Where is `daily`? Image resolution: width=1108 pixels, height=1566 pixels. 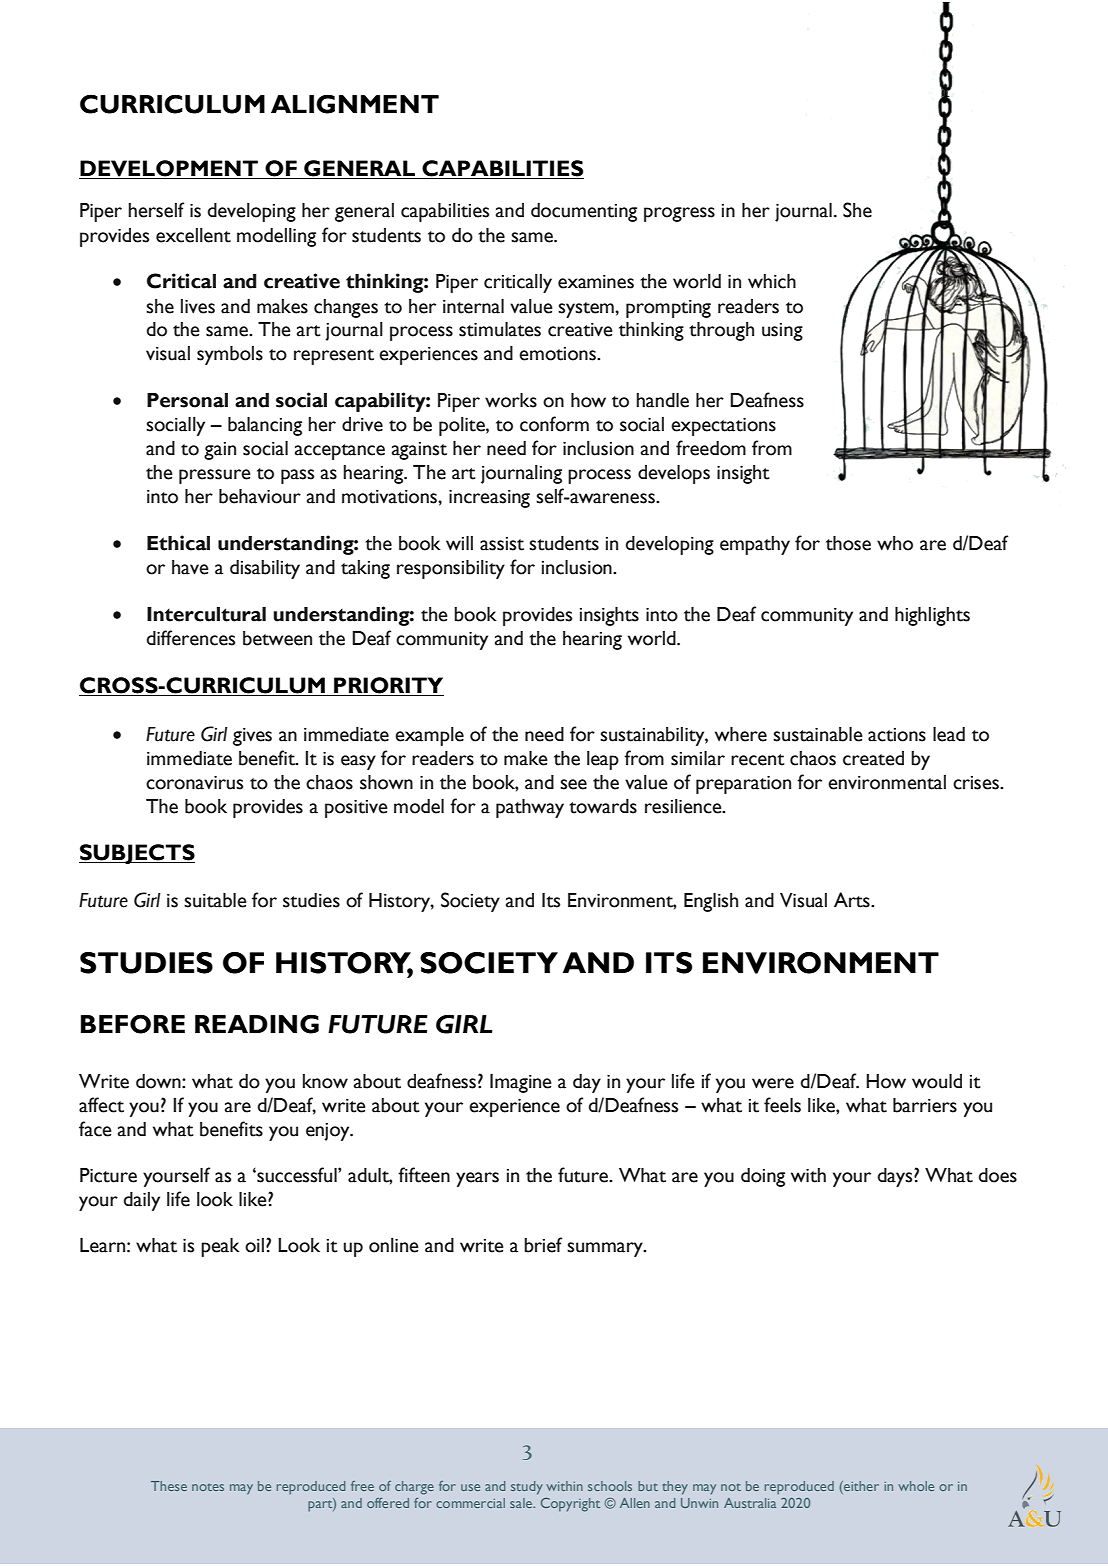
daily is located at coordinates (142, 1201).
